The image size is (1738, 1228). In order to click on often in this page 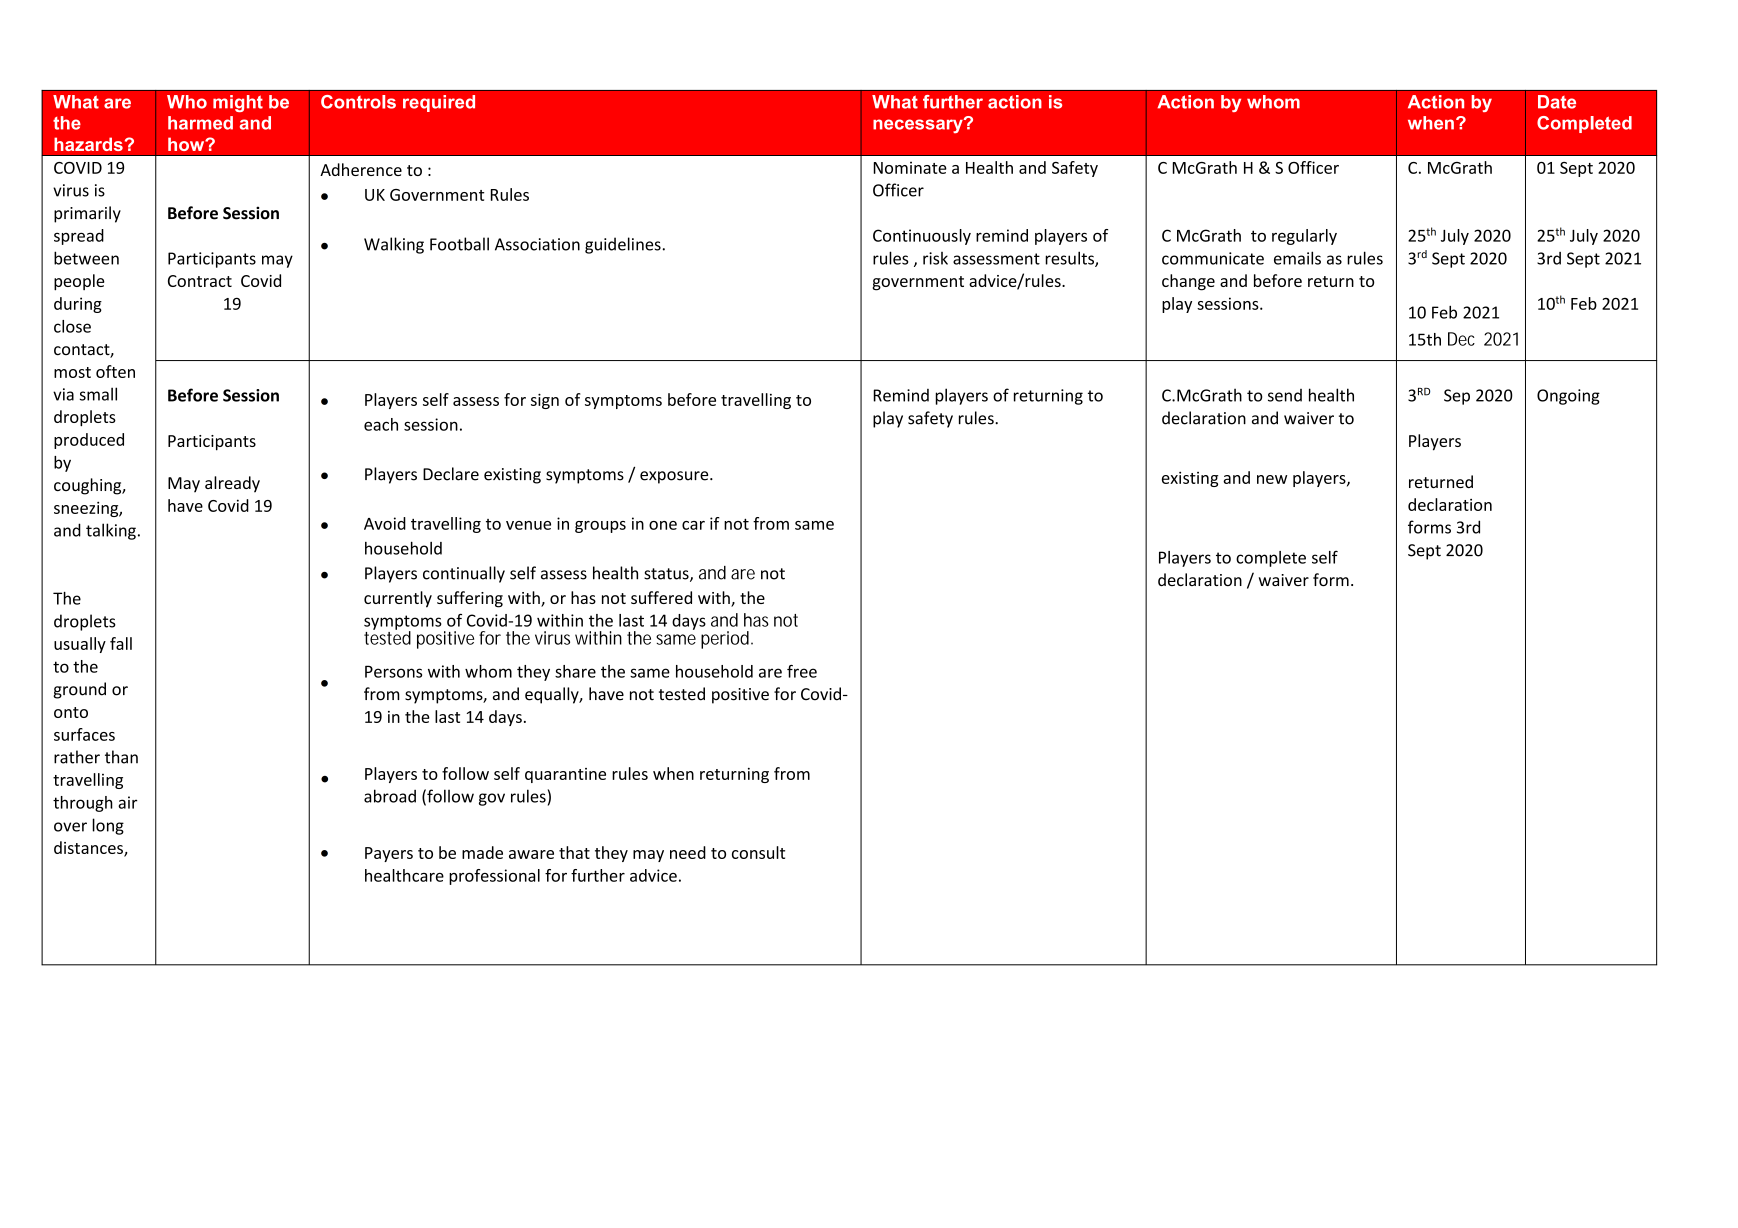, I will do `click(115, 371)`.
